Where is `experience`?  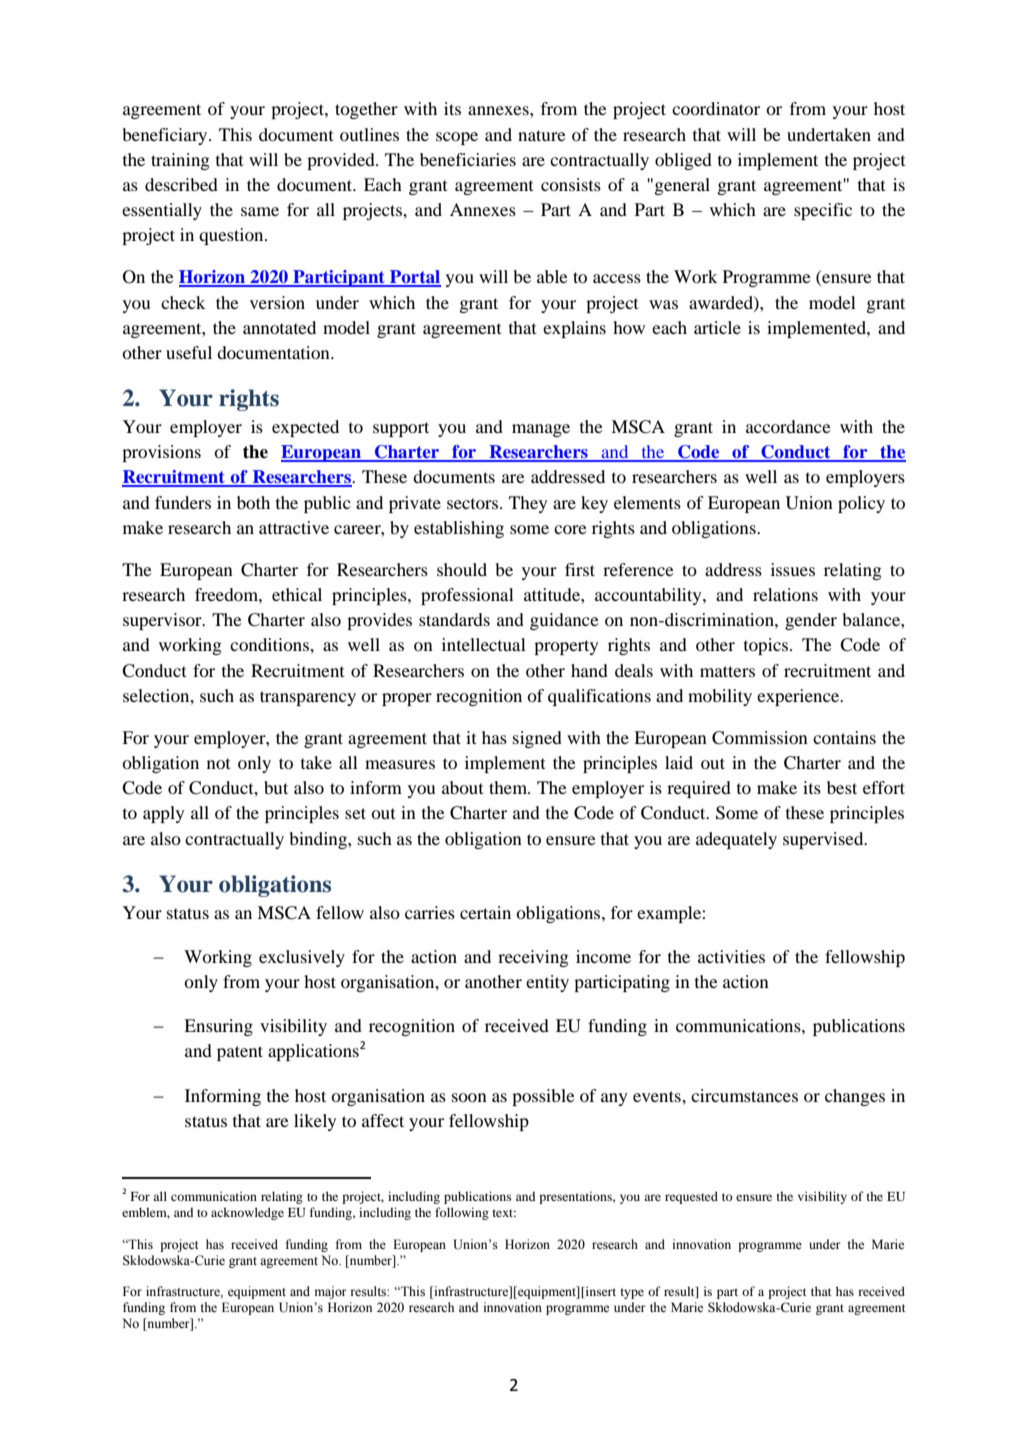
experience is located at coordinates (799, 697).
